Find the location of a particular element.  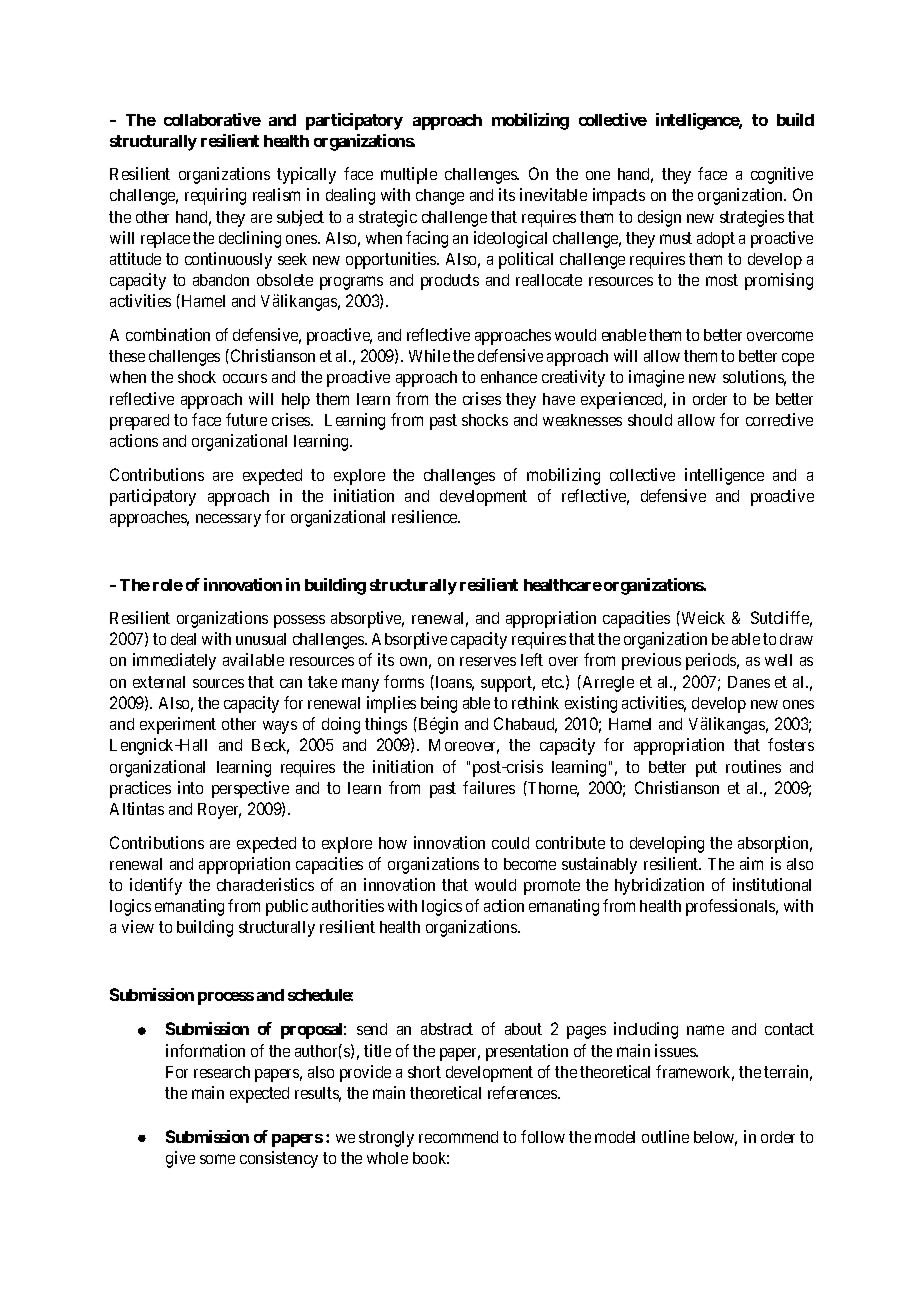

reserves is located at coordinates (488, 661).
